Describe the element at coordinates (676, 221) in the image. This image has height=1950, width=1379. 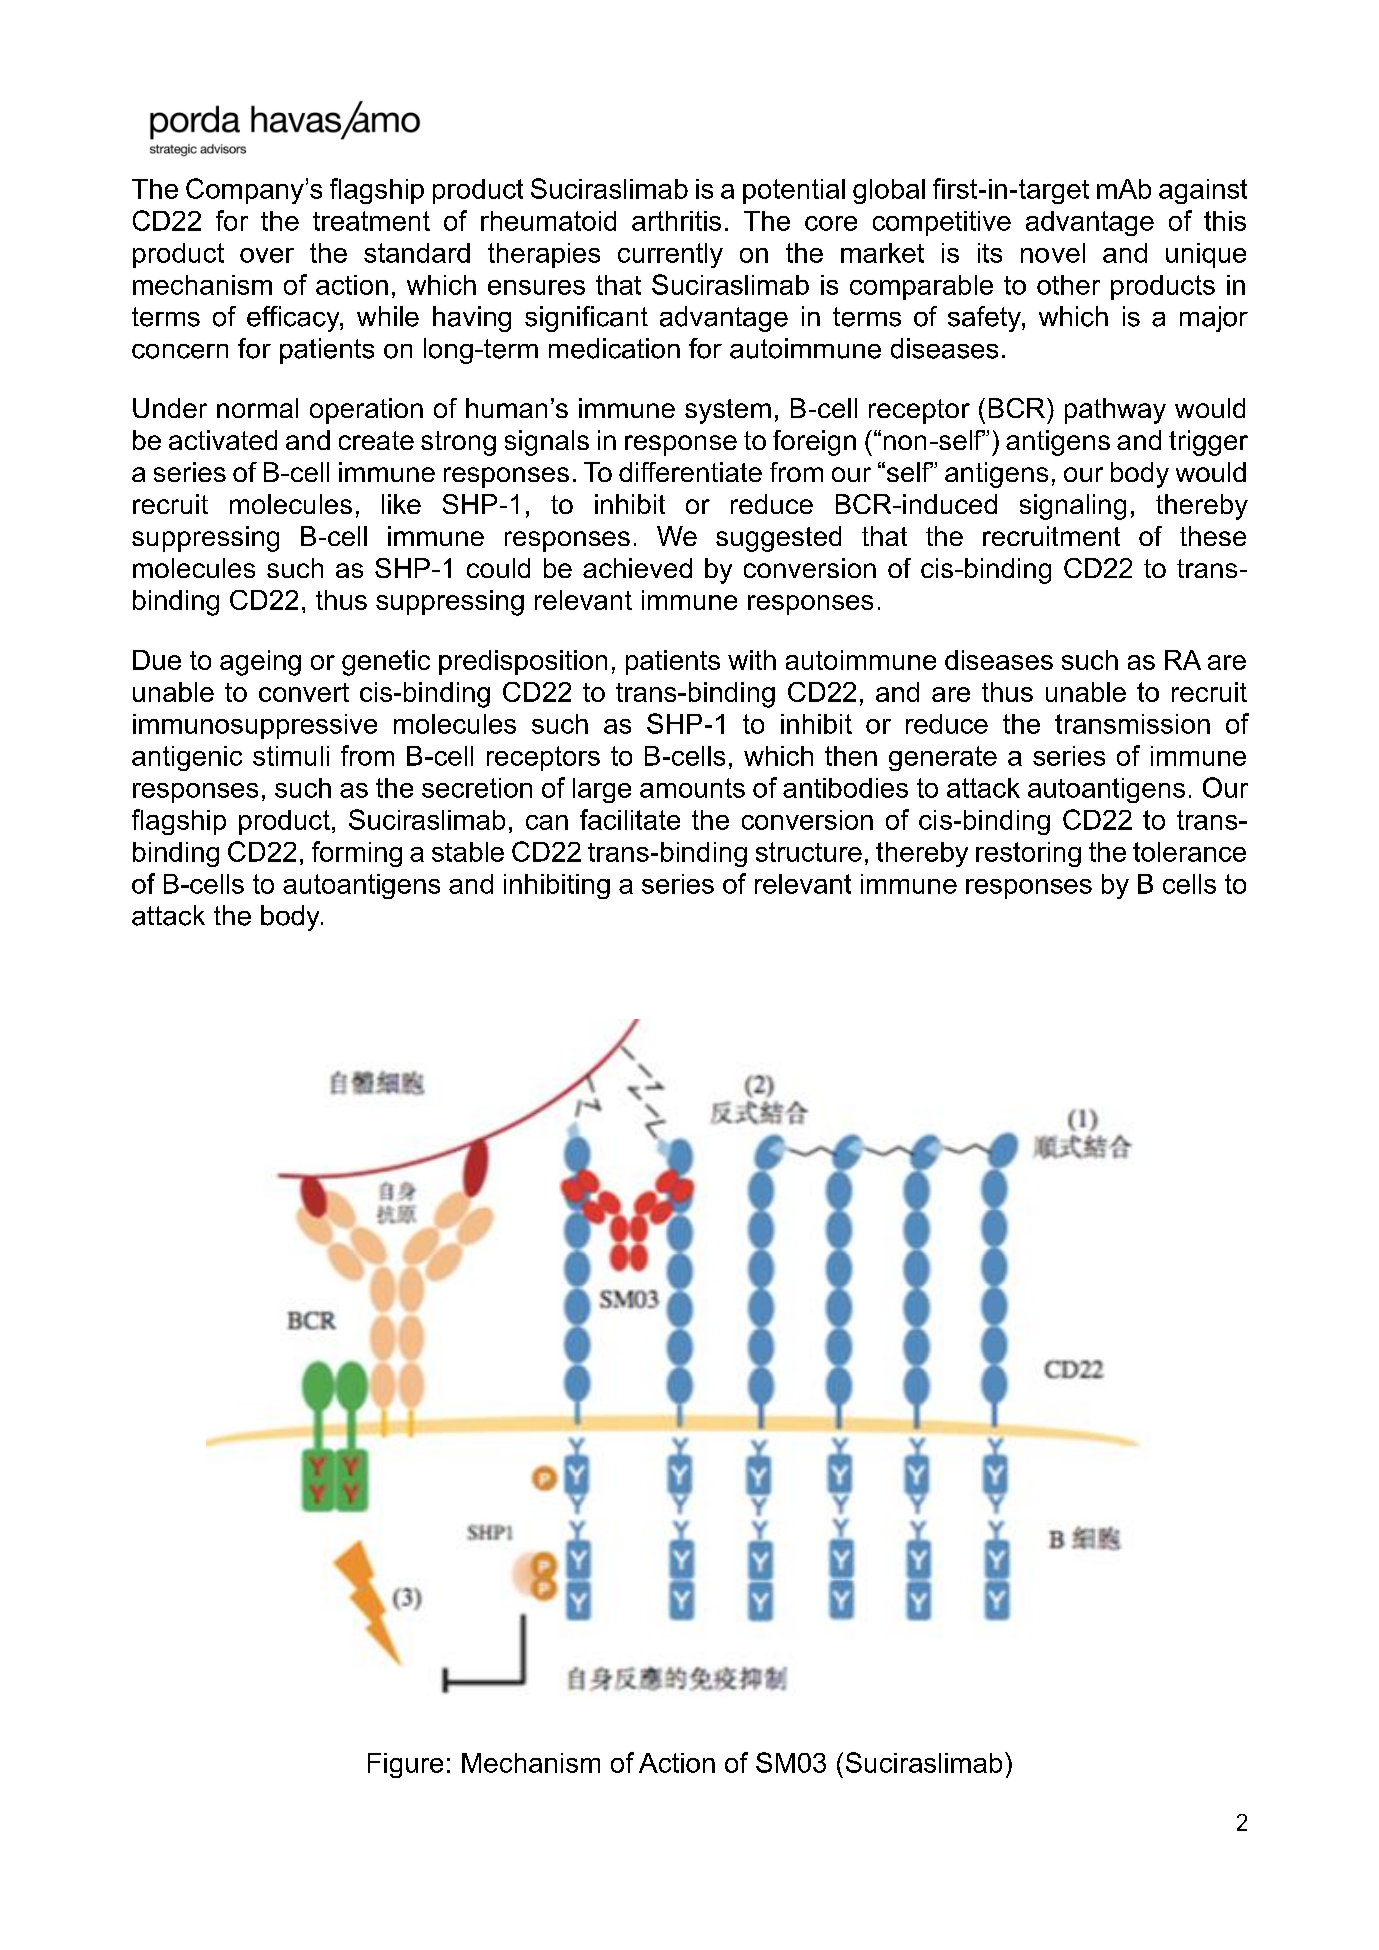
I see `arthritis` at that location.
